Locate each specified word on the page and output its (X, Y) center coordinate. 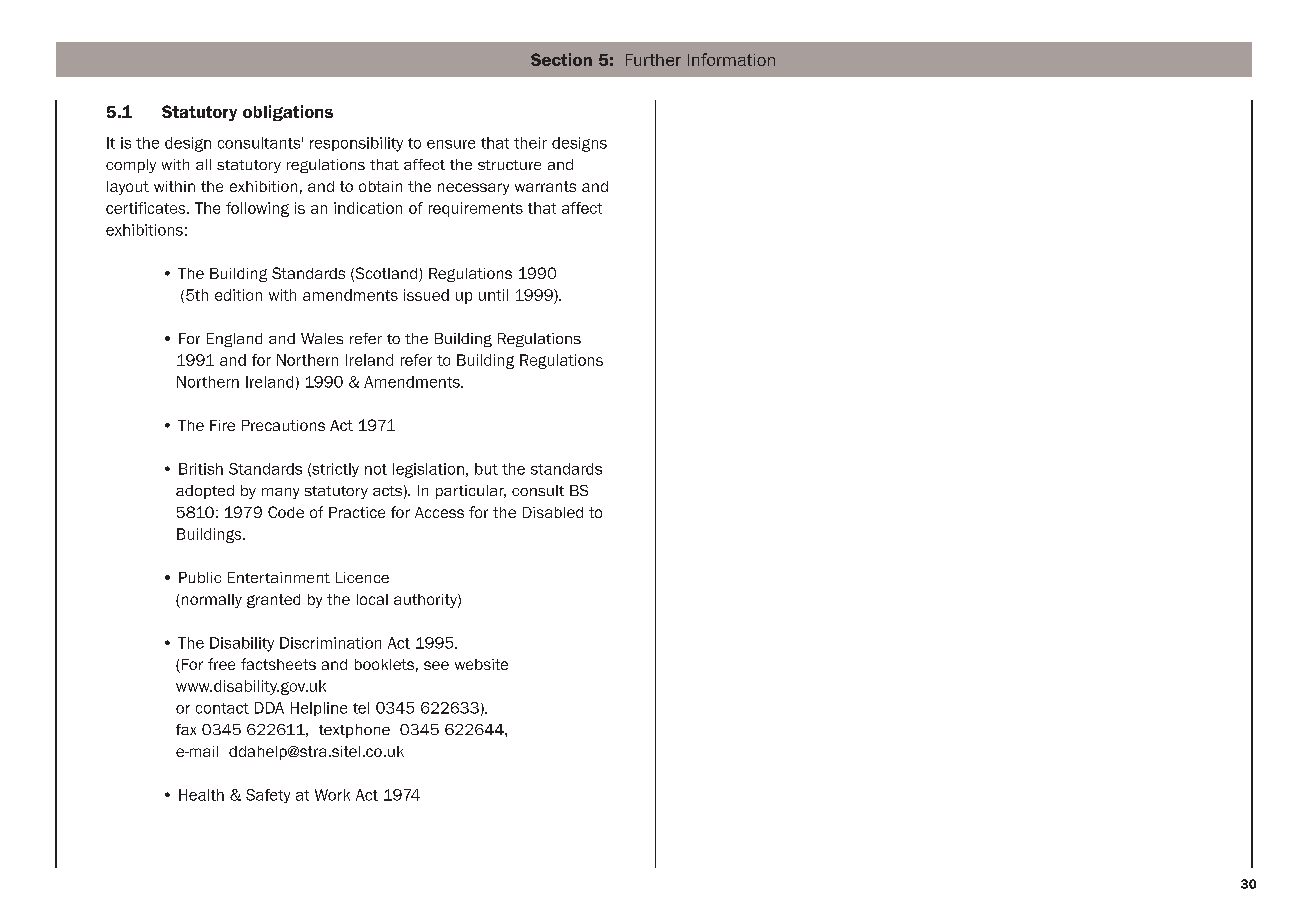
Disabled (553, 512)
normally (210, 601)
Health (201, 795)
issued (426, 295)
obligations (288, 113)
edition (238, 295)
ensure (451, 144)
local (372, 599)
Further (653, 60)
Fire (222, 425)
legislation (428, 470)
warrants (545, 186)
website (481, 664)
